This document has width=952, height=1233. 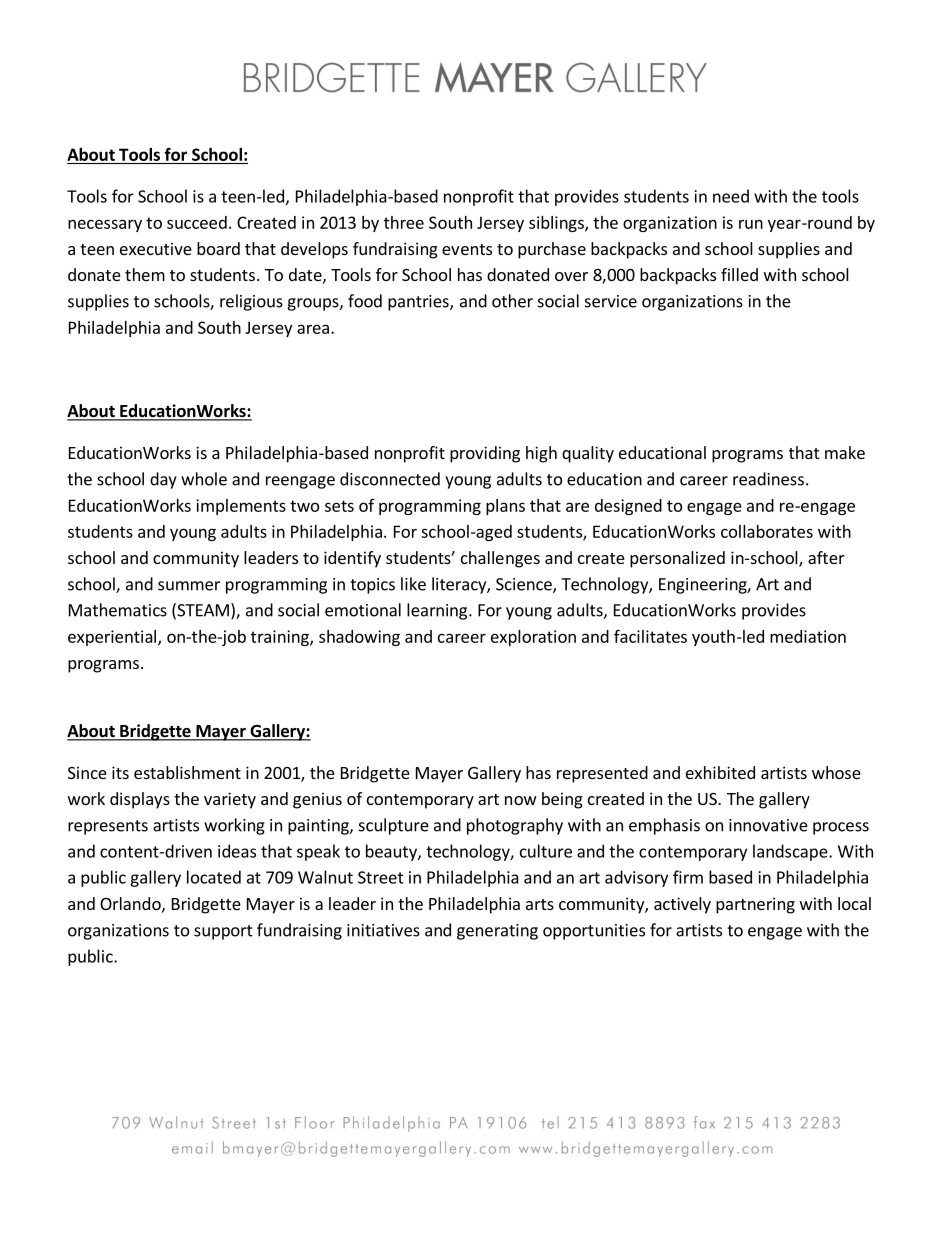 What do you see at coordinates (223, 932) in the document?
I see `support` at bounding box center [223, 932].
